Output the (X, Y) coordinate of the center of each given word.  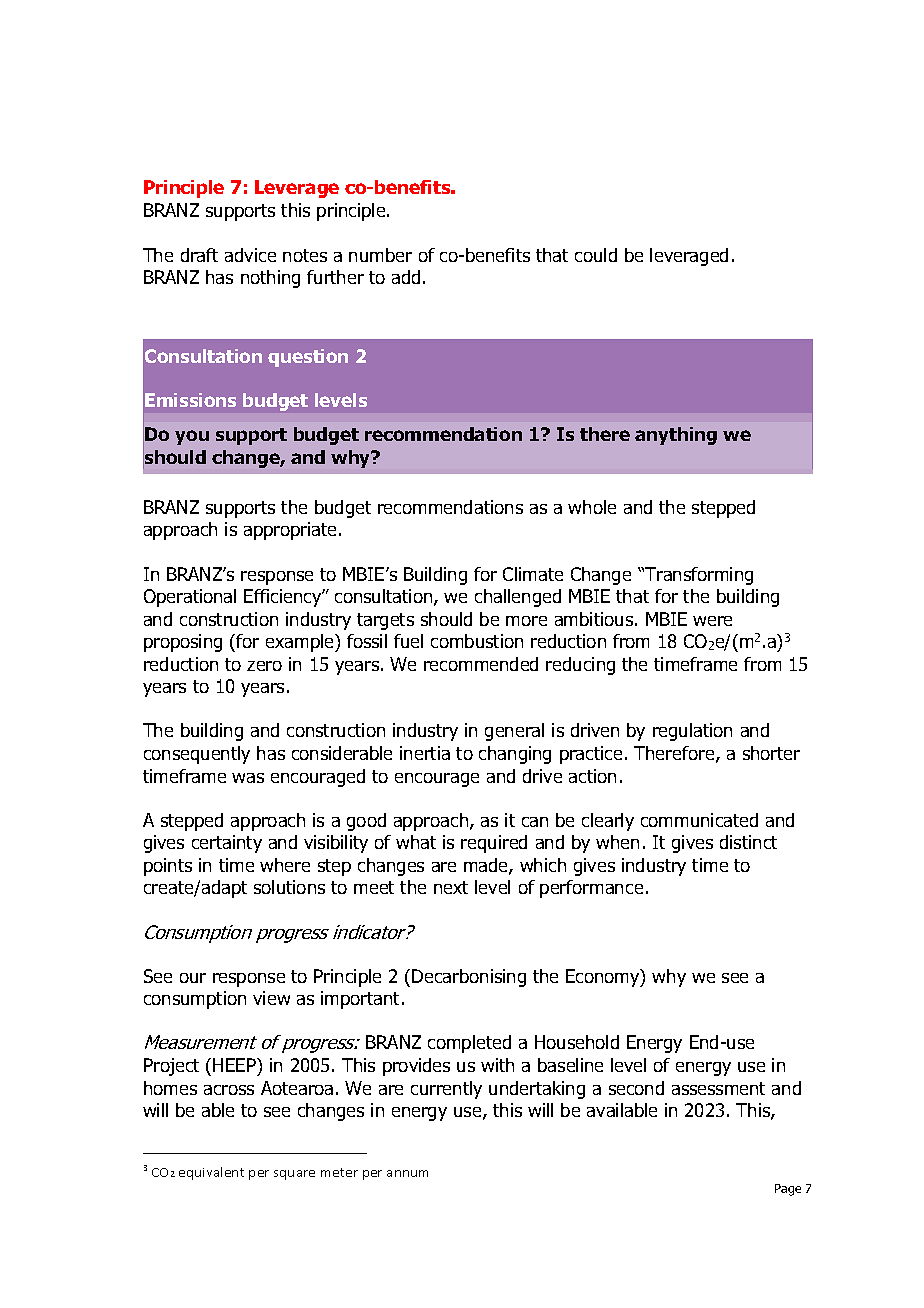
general (514, 732)
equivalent (211, 1173)
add (406, 277)
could (596, 255)
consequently (197, 755)
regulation (692, 732)
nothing (270, 279)
